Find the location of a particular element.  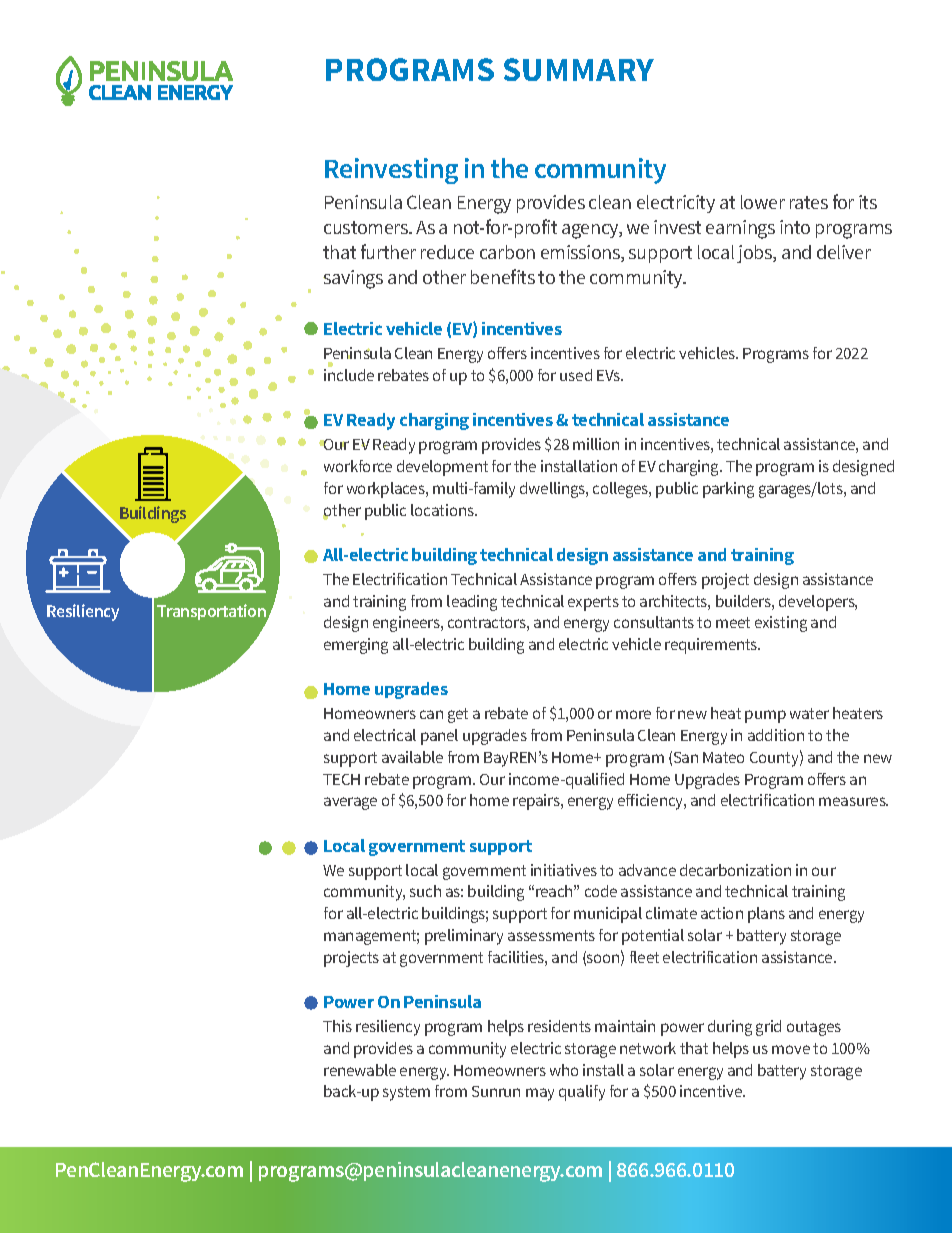

system is located at coordinates (406, 1093).
